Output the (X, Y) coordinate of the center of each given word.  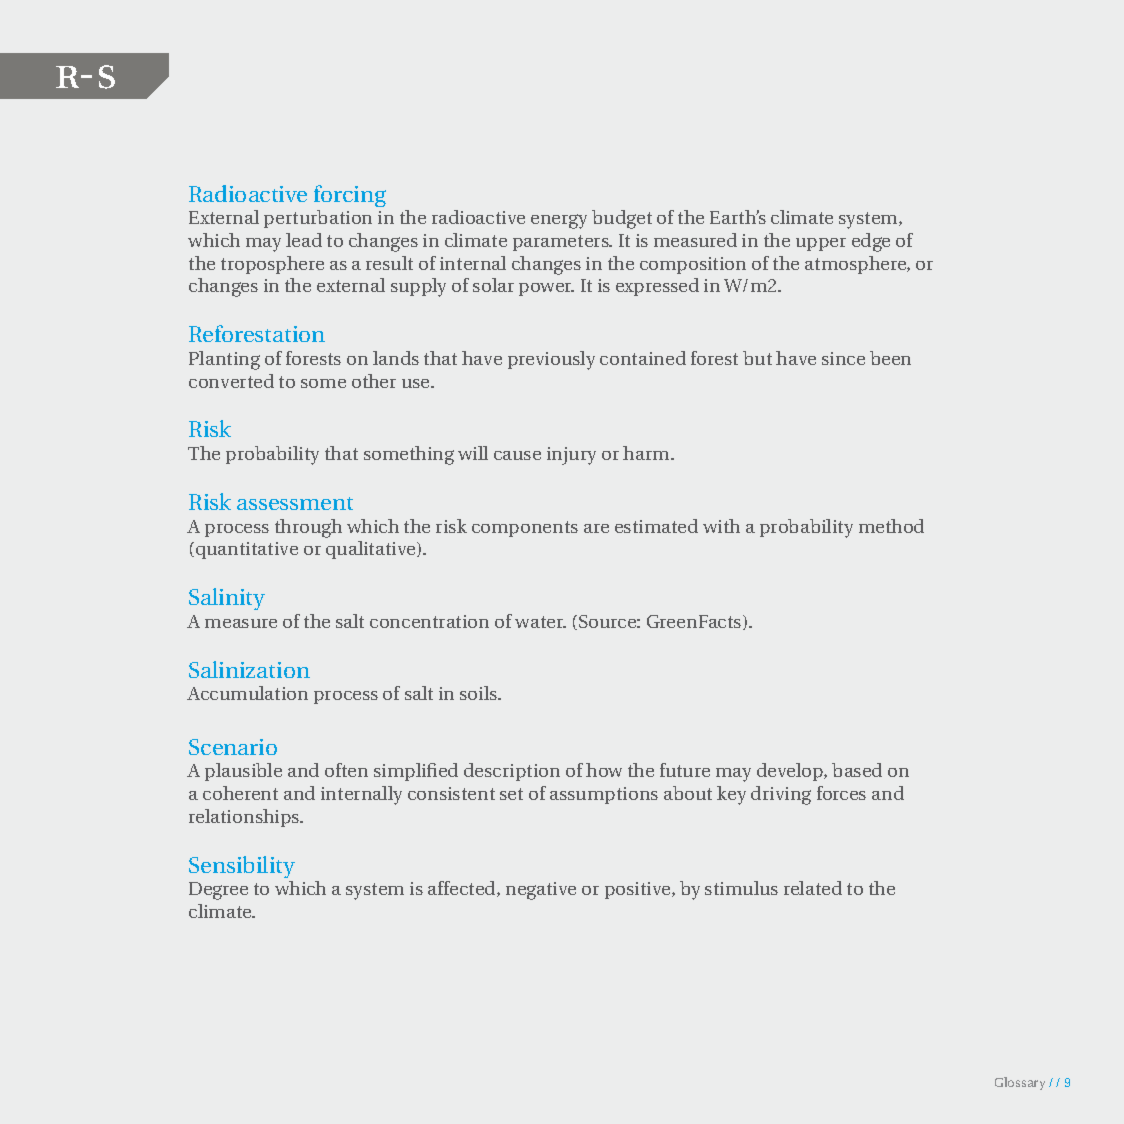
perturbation (318, 219)
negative (541, 891)
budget (622, 219)
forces (841, 793)
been (890, 358)
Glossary (1020, 1083)
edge (871, 242)
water (540, 622)
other (374, 381)
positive (639, 890)
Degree (218, 891)
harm (647, 453)
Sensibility (242, 867)
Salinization (249, 669)
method (891, 526)
